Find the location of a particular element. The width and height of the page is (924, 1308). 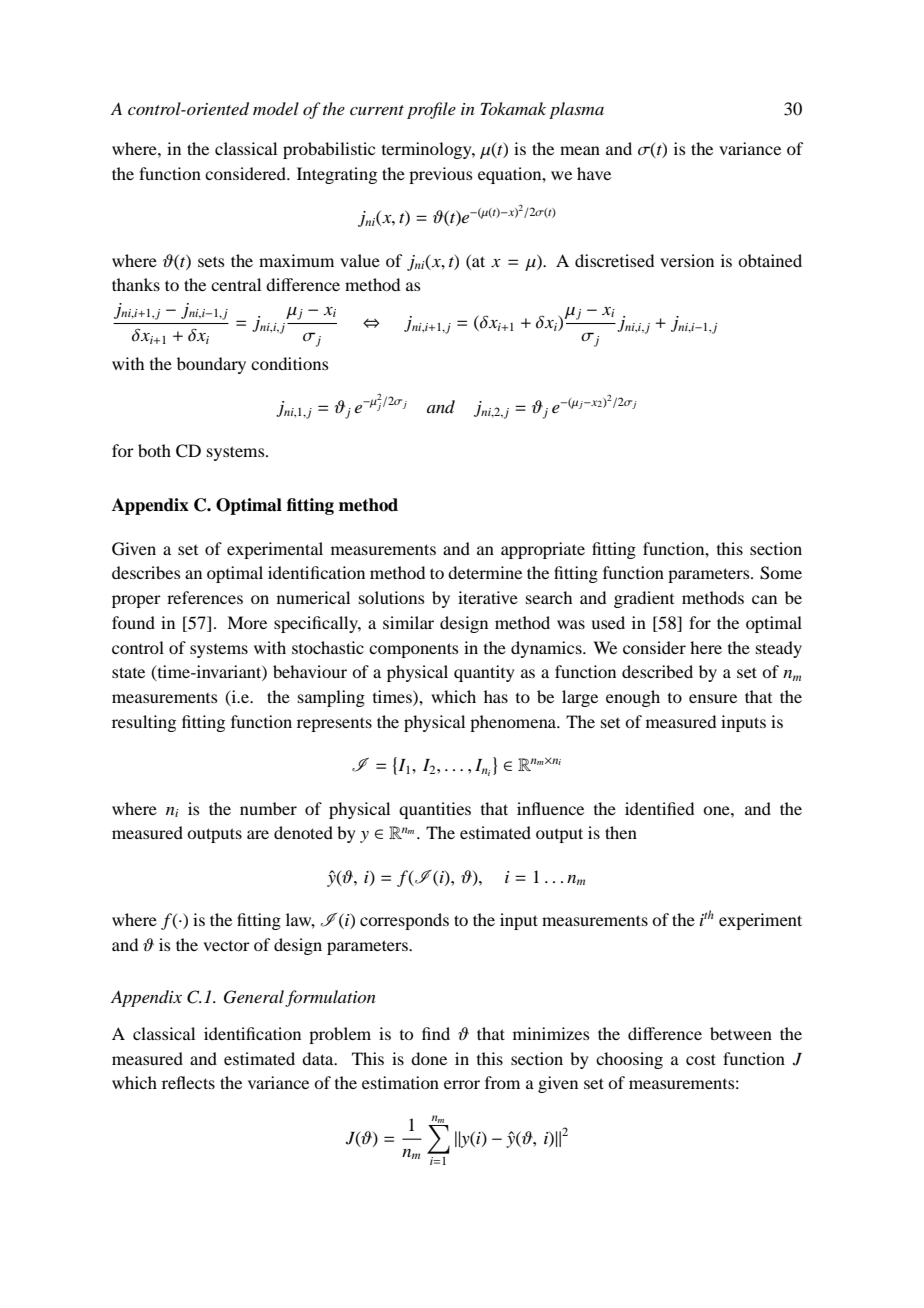

both is located at coordinates (154, 450).
